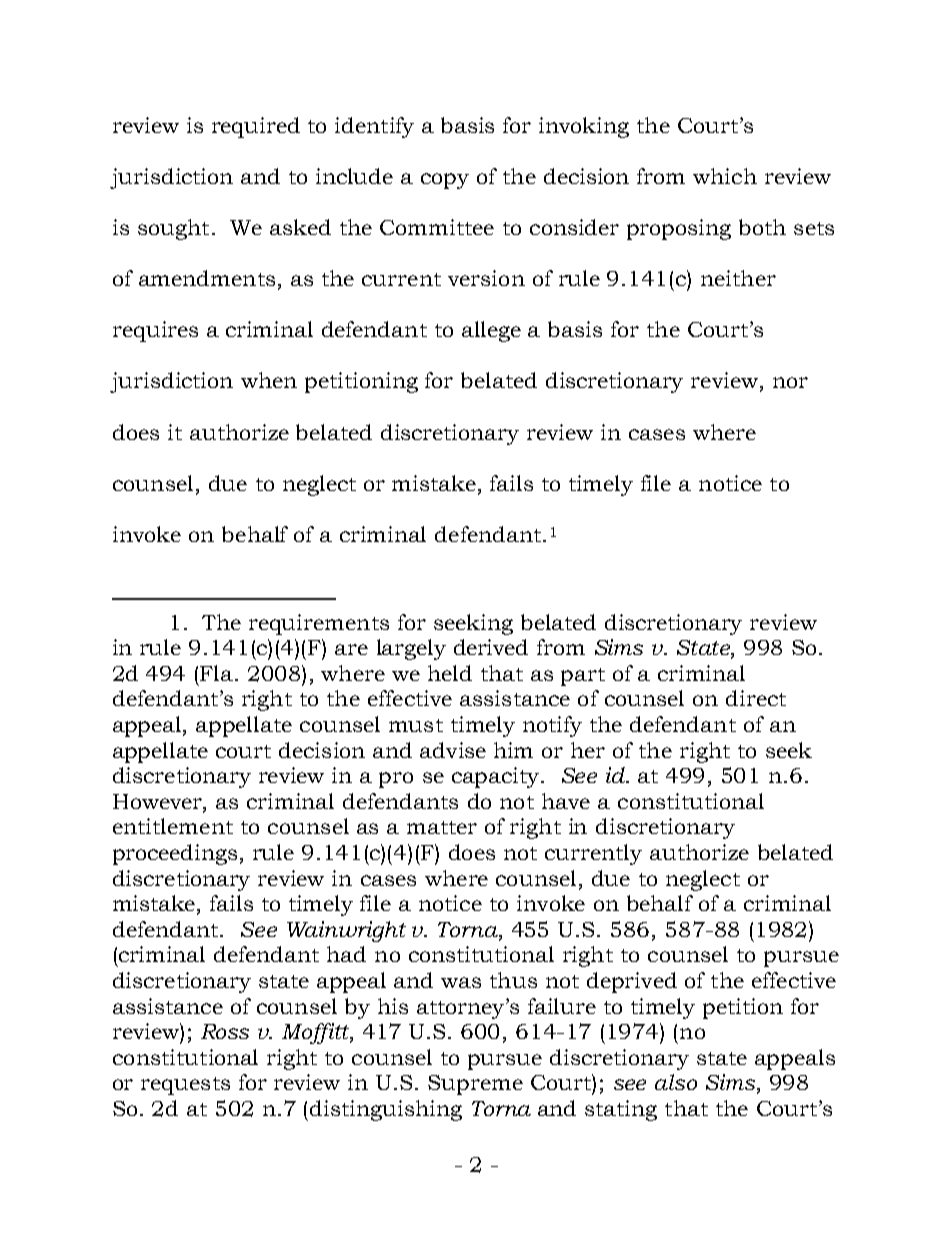 The width and height of the page is (952, 1233). I want to click on requirements, so click(319, 624).
